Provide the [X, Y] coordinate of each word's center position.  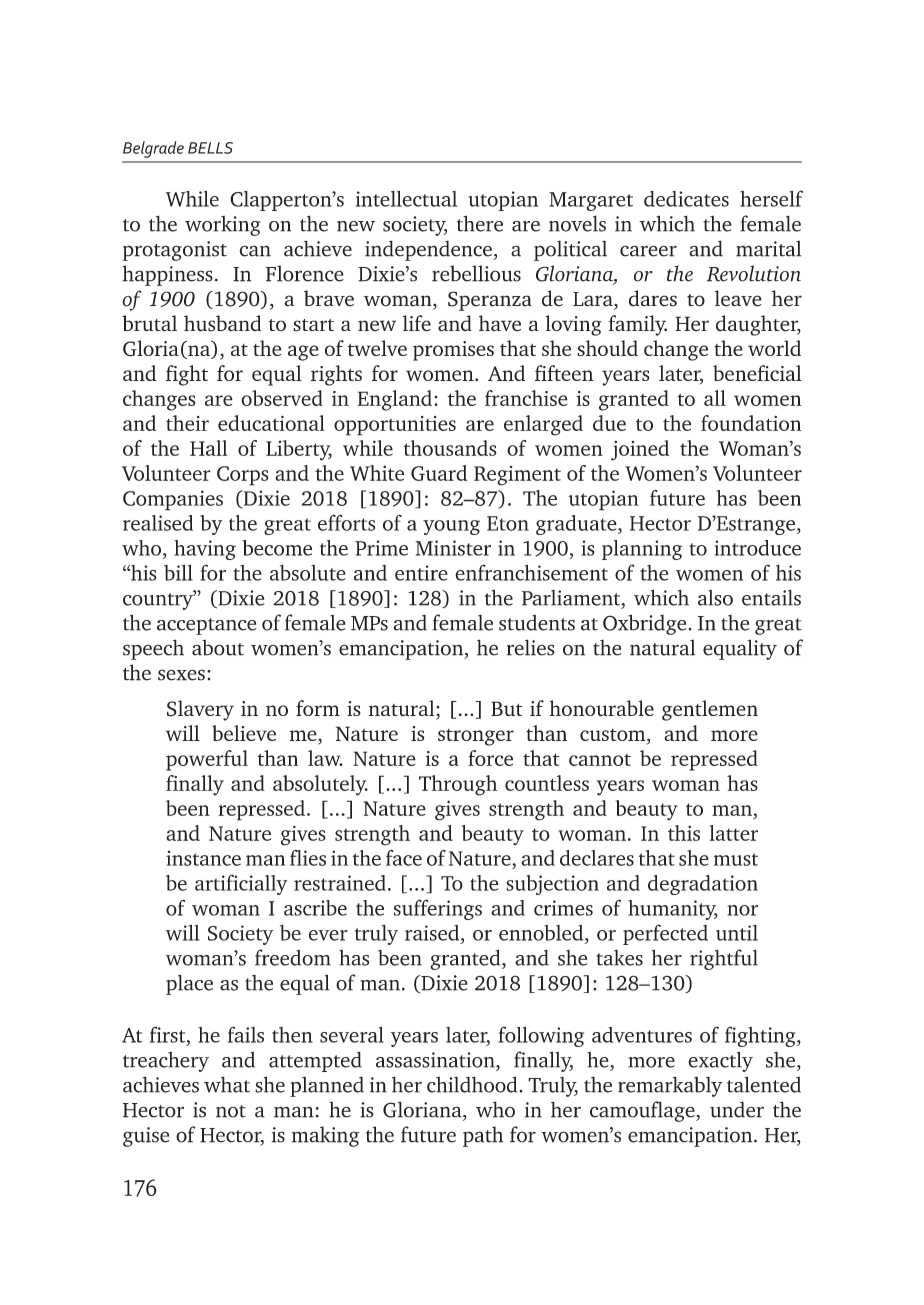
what [227, 1084]
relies [531, 647]
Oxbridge [645, 624]
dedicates [686, 199]
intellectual [406, 199]
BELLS [210, 148]
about [218, 648]
